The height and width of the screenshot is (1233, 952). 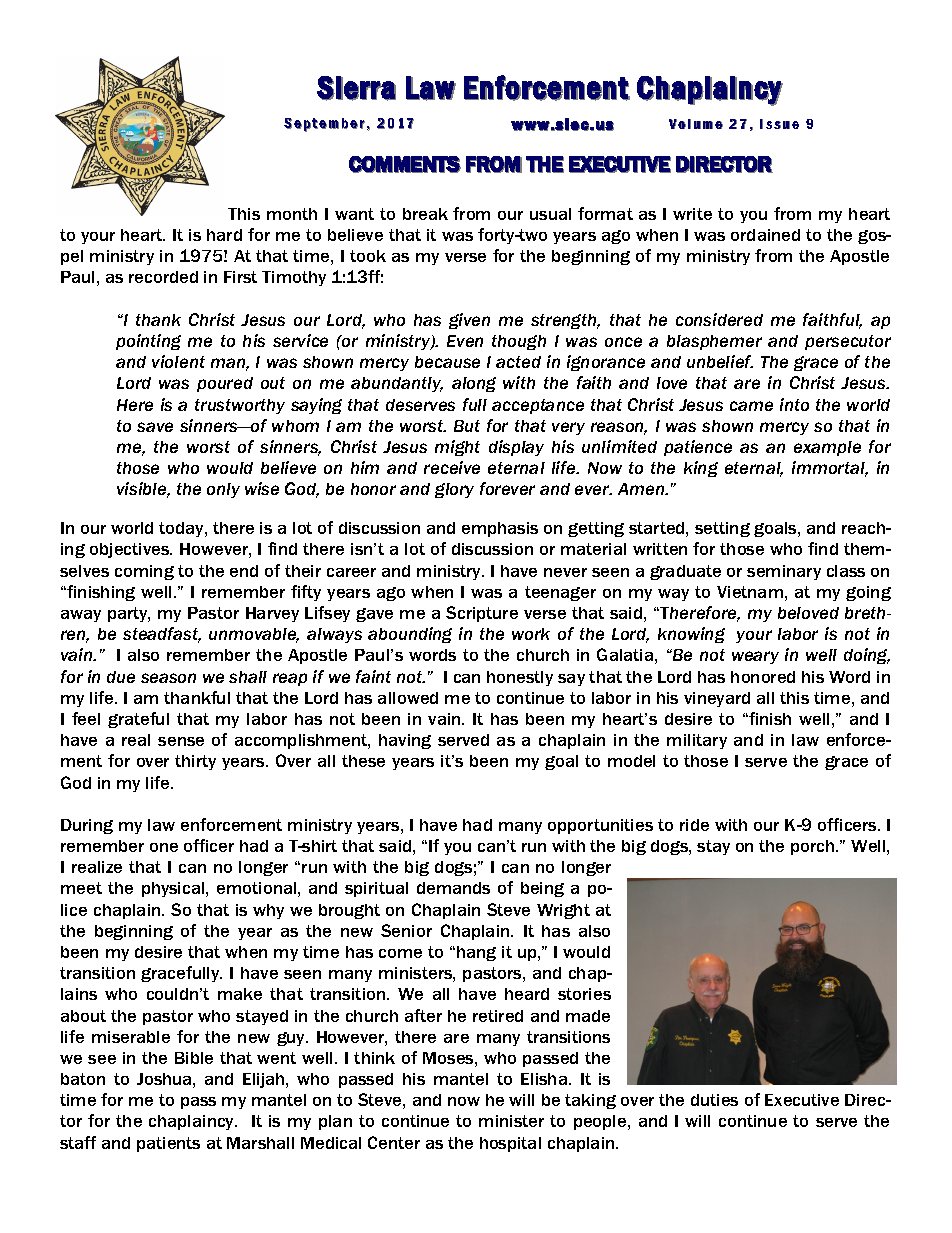 I want to click on save, so click(x=155, y=427).
